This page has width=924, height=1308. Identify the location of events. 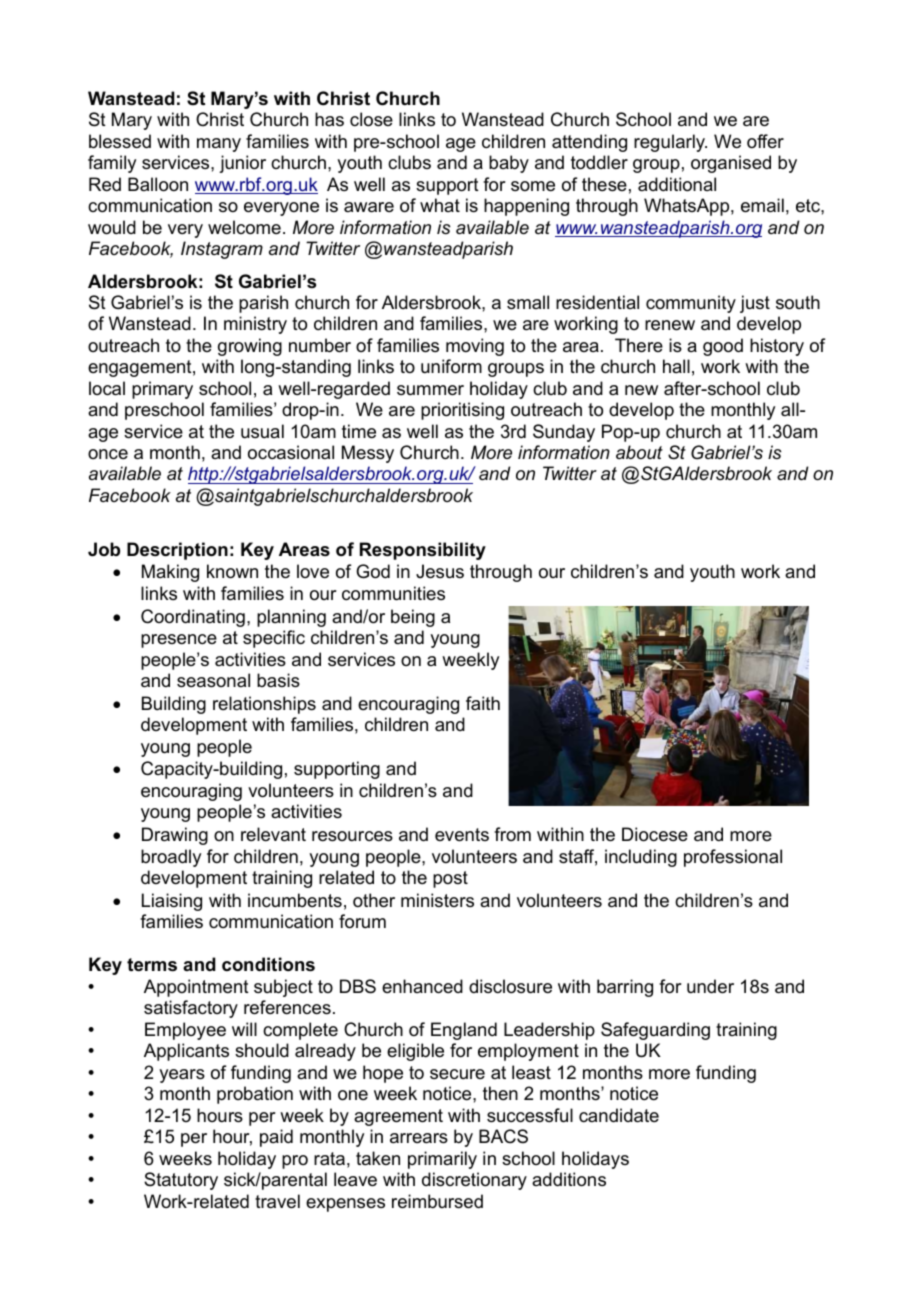
(462, 835).
